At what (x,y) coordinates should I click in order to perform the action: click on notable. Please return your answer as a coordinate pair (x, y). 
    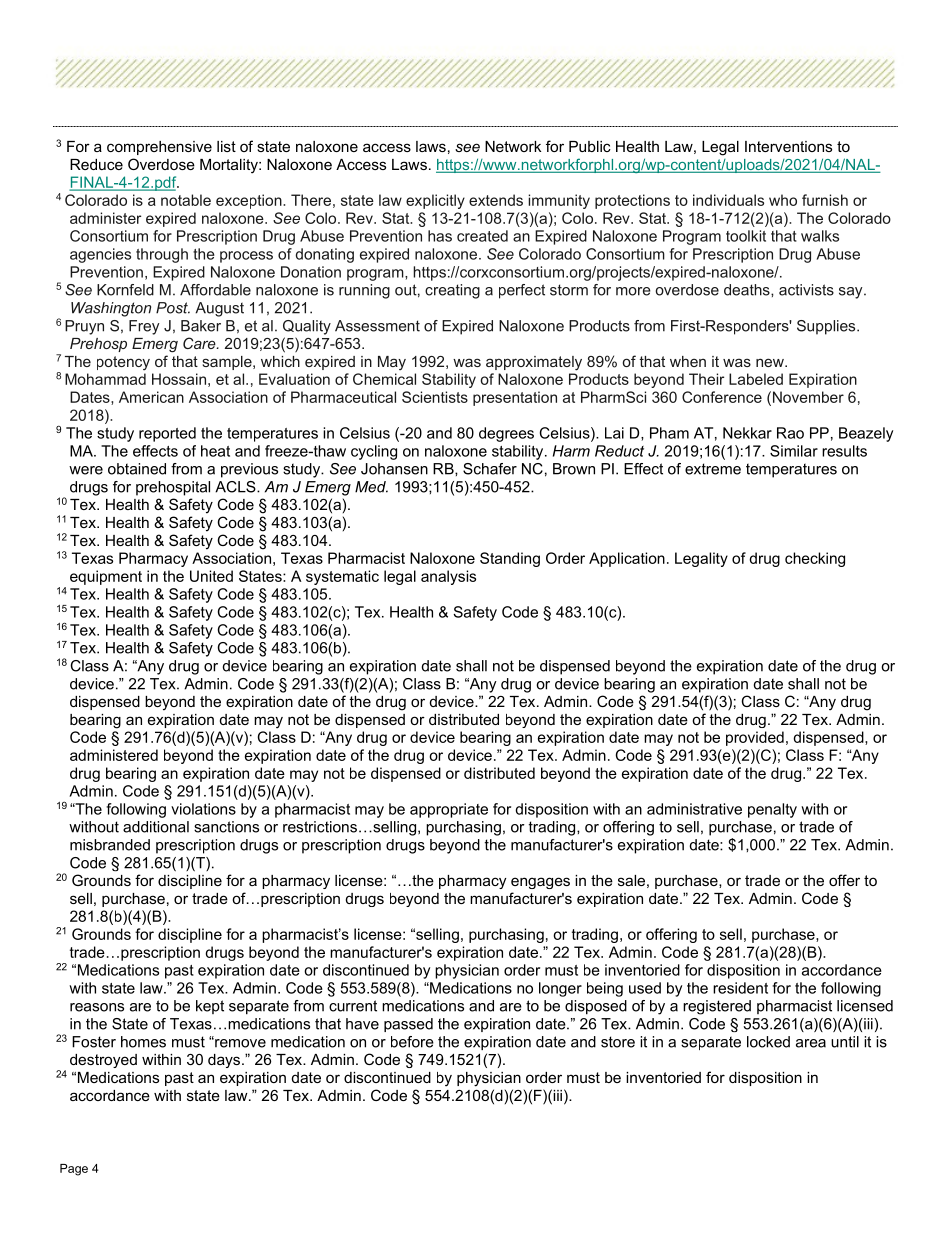
    Looking at the image, I should click on (186, 200).
